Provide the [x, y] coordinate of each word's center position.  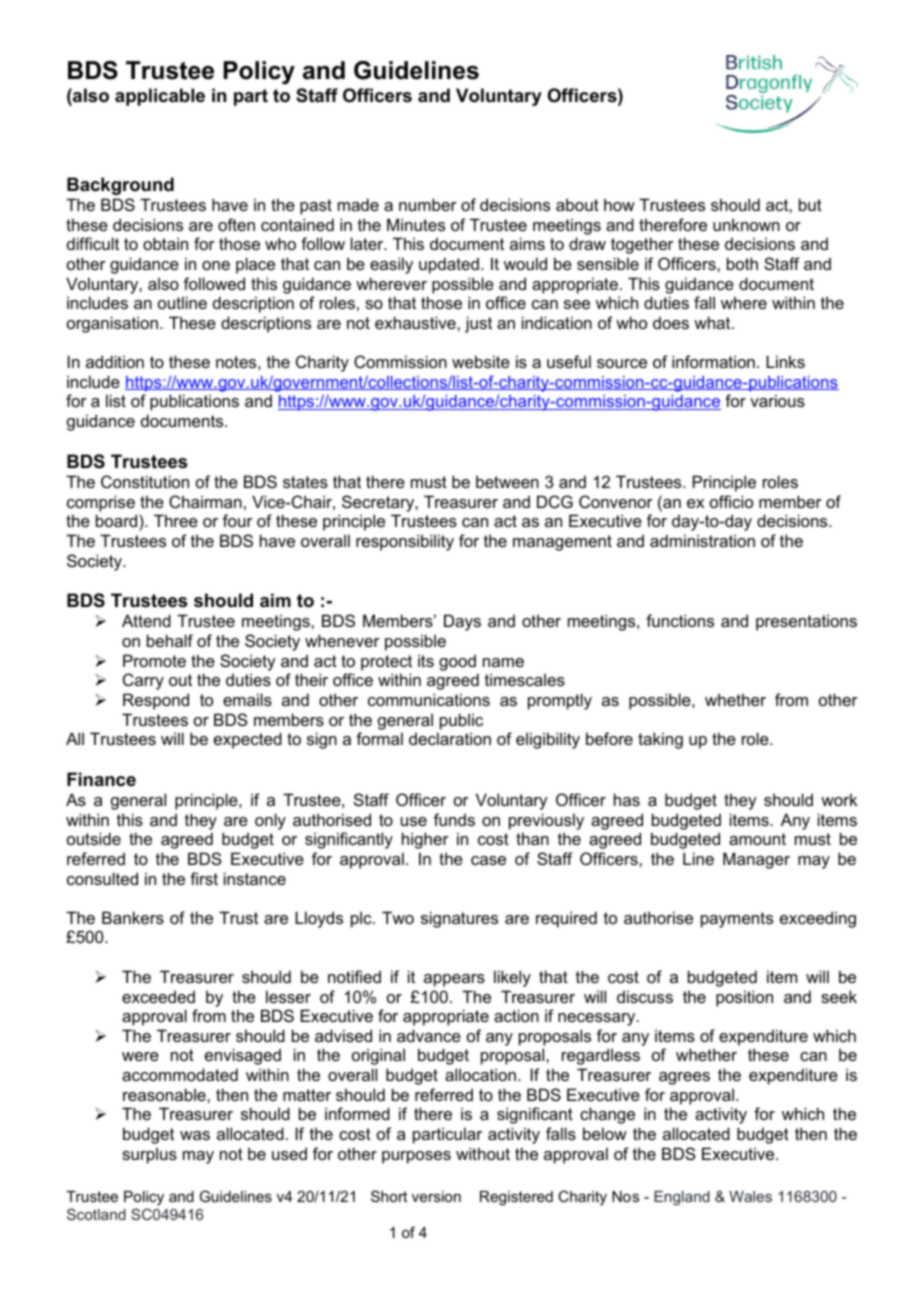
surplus [149, 1155]
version [436, 1196]
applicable [160, 97]
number [428, 204]
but [810, 204]
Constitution [145, 481]
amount [757, 839]
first [204, 878]
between [507, 481]
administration [702, 540]
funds [454, 819]
